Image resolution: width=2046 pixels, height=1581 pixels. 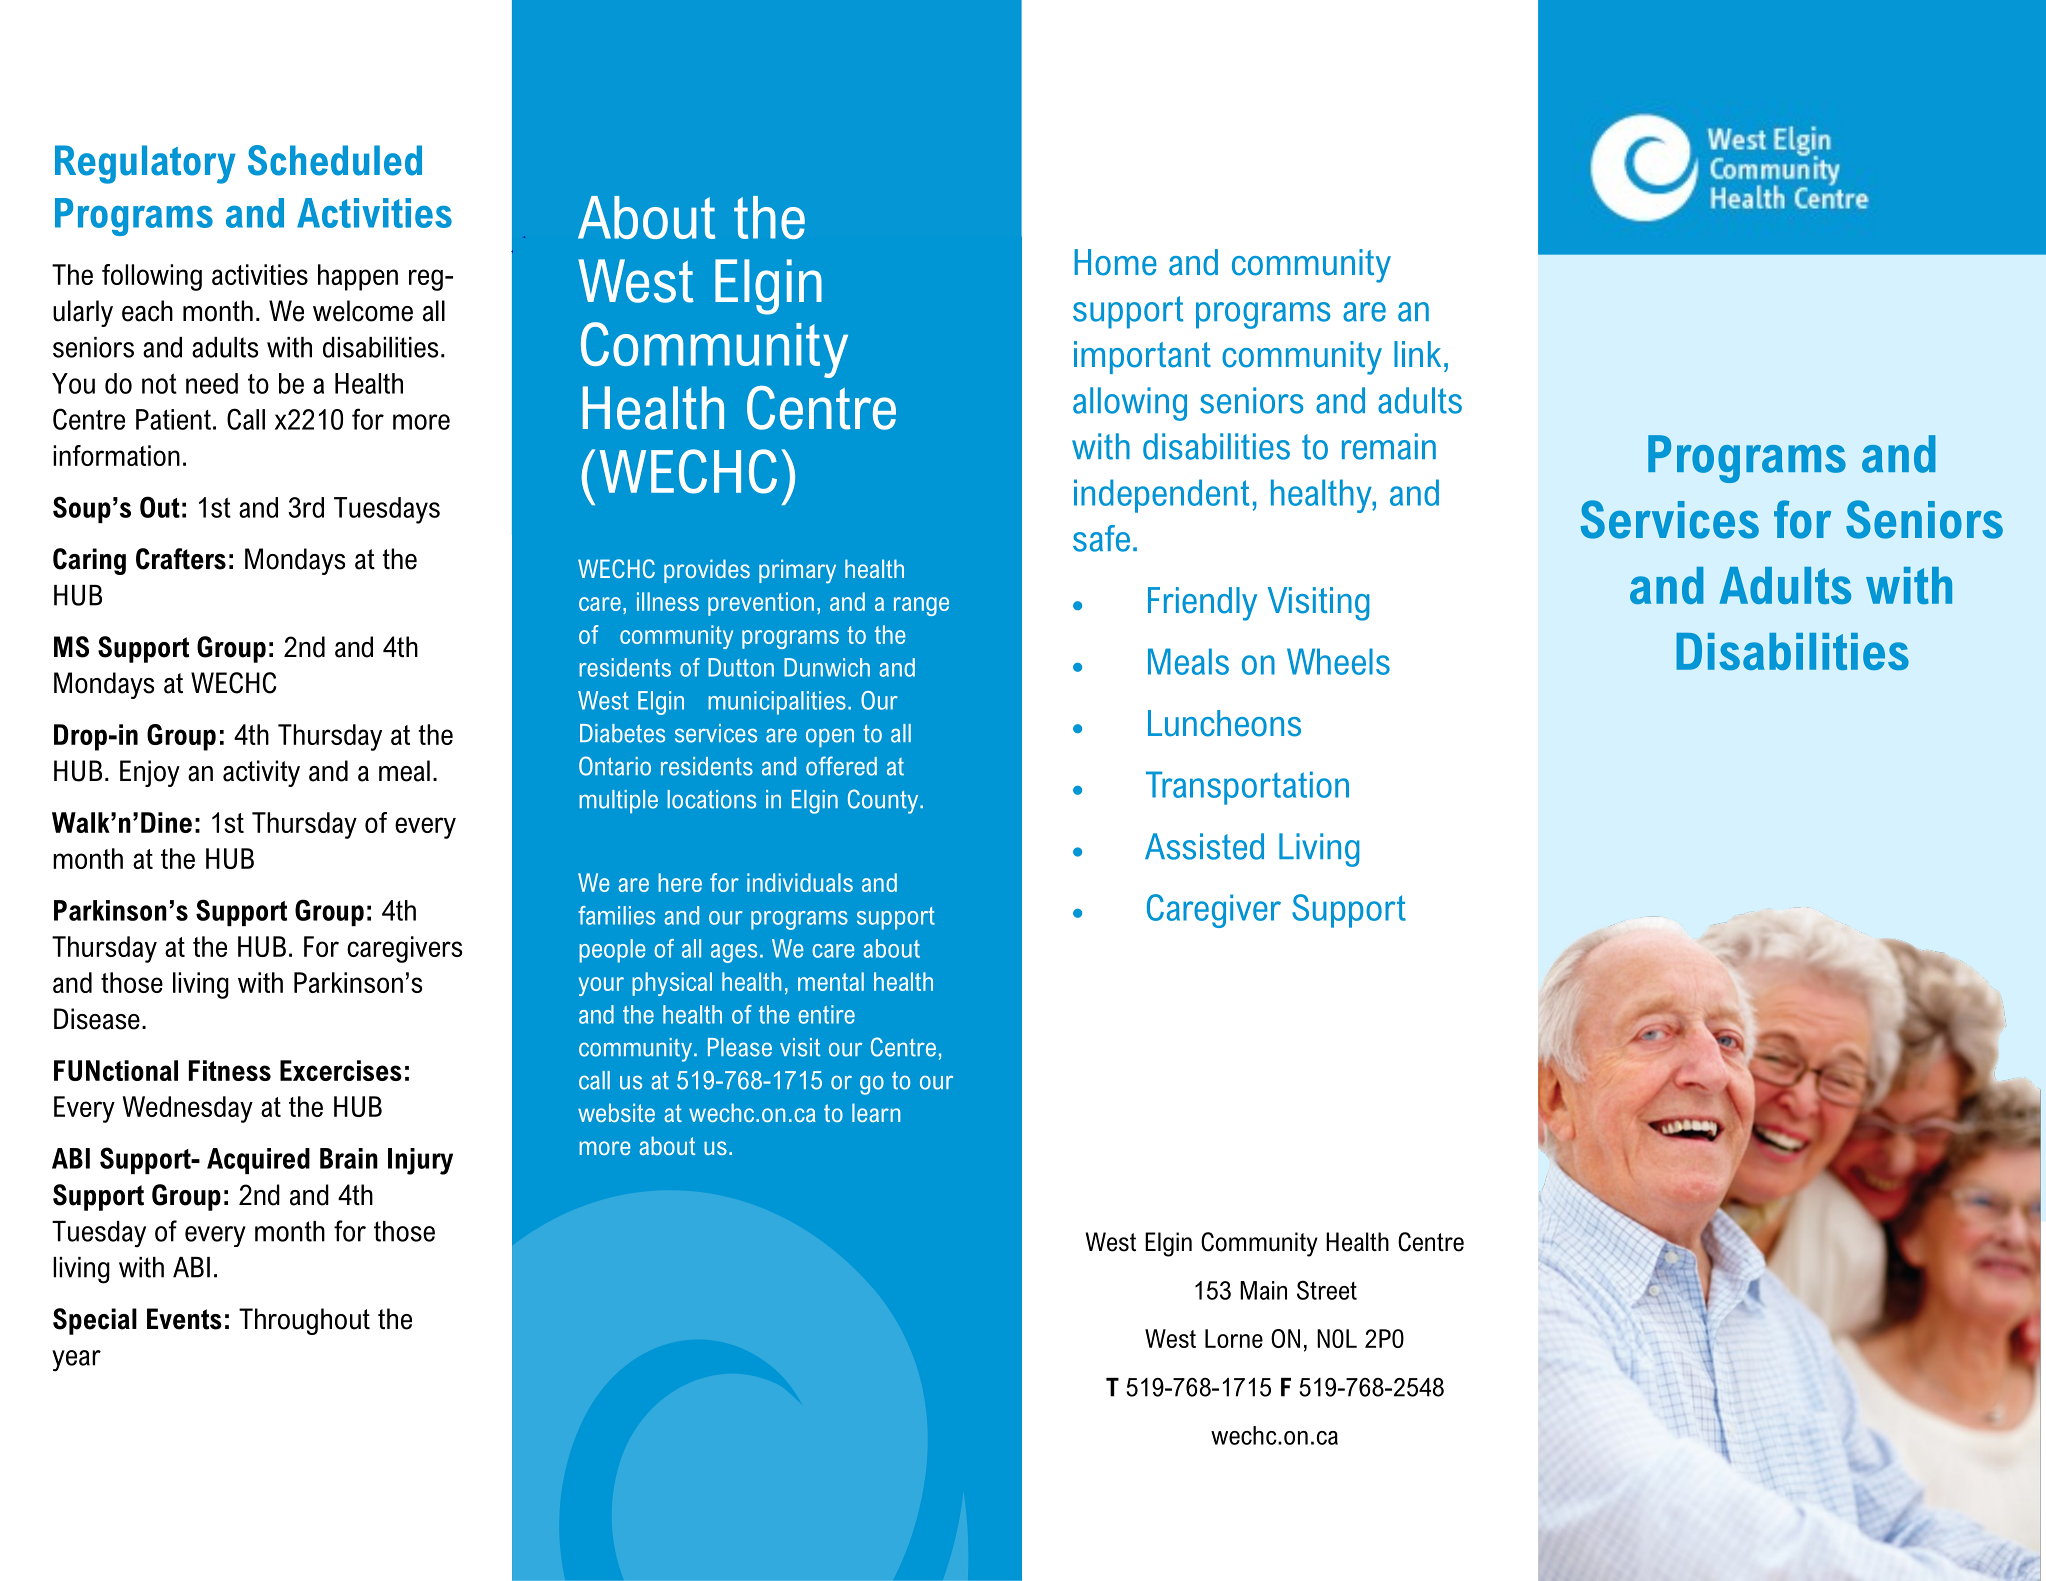 What do you see at coordinates (145, 164) in the page?
I see `Regulatory` at bounding box center [145, 164].
